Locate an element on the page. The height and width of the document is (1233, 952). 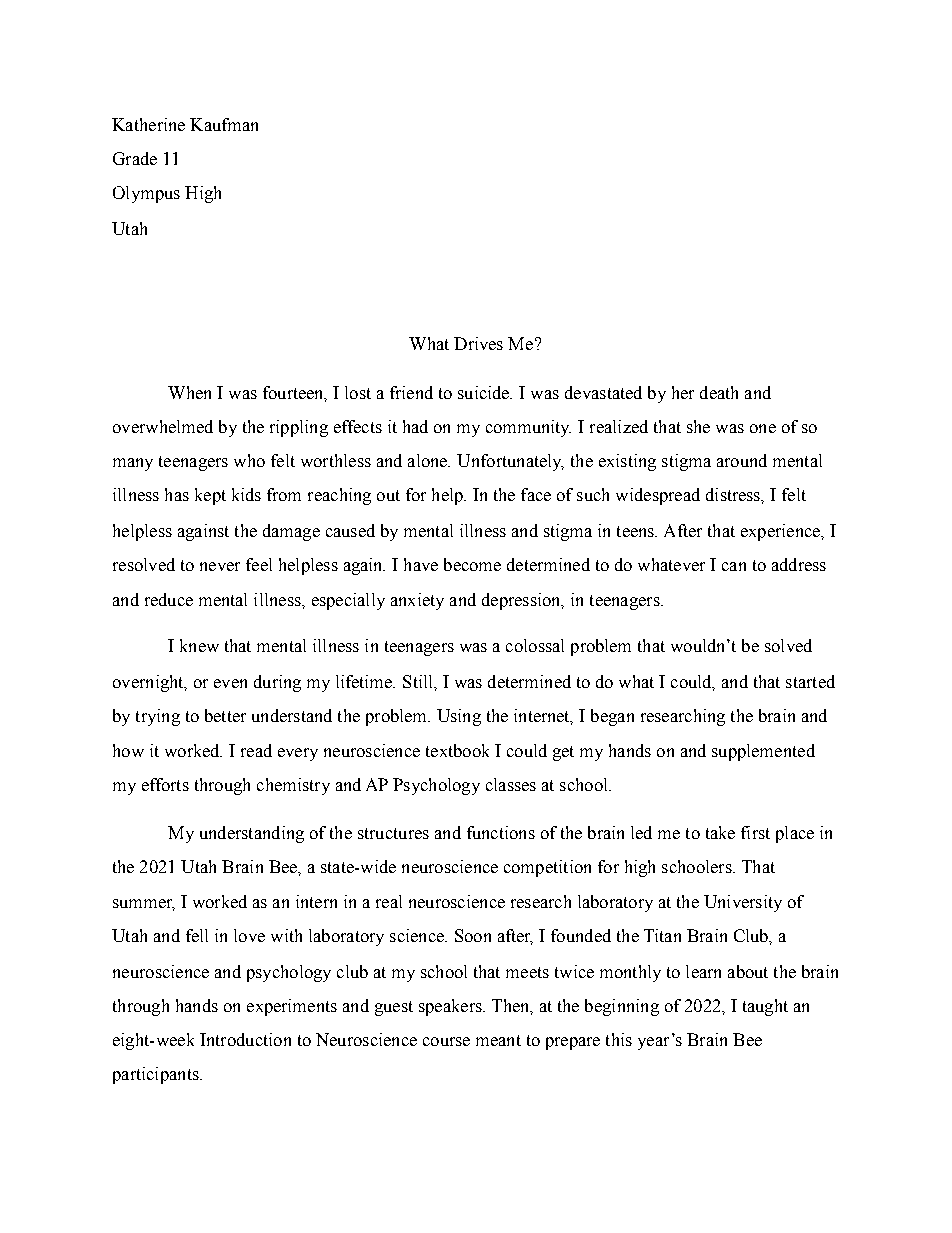
taught is located at coordinates (765, 1007).
